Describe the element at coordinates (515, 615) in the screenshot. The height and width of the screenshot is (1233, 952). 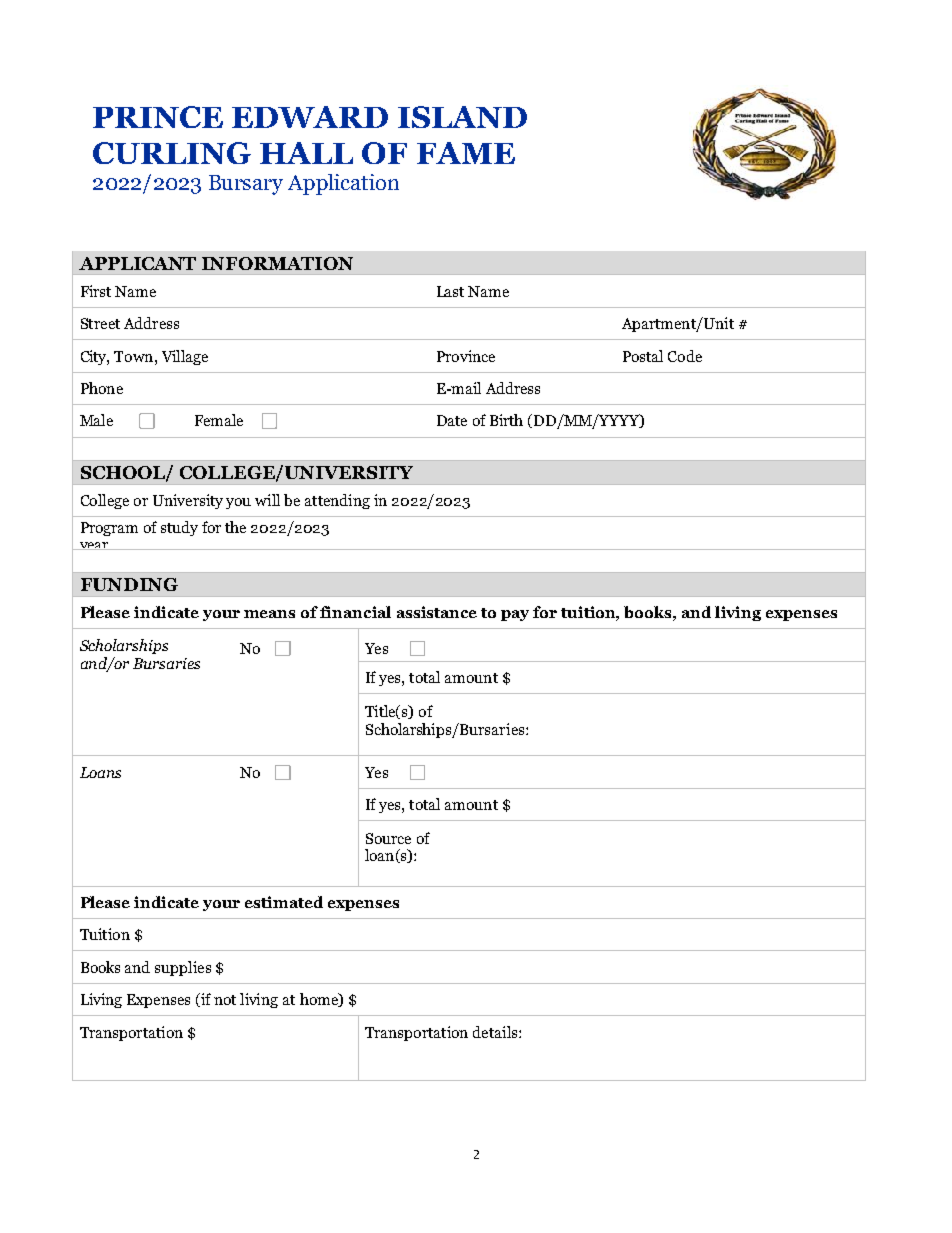
I see `pay` at that location.
